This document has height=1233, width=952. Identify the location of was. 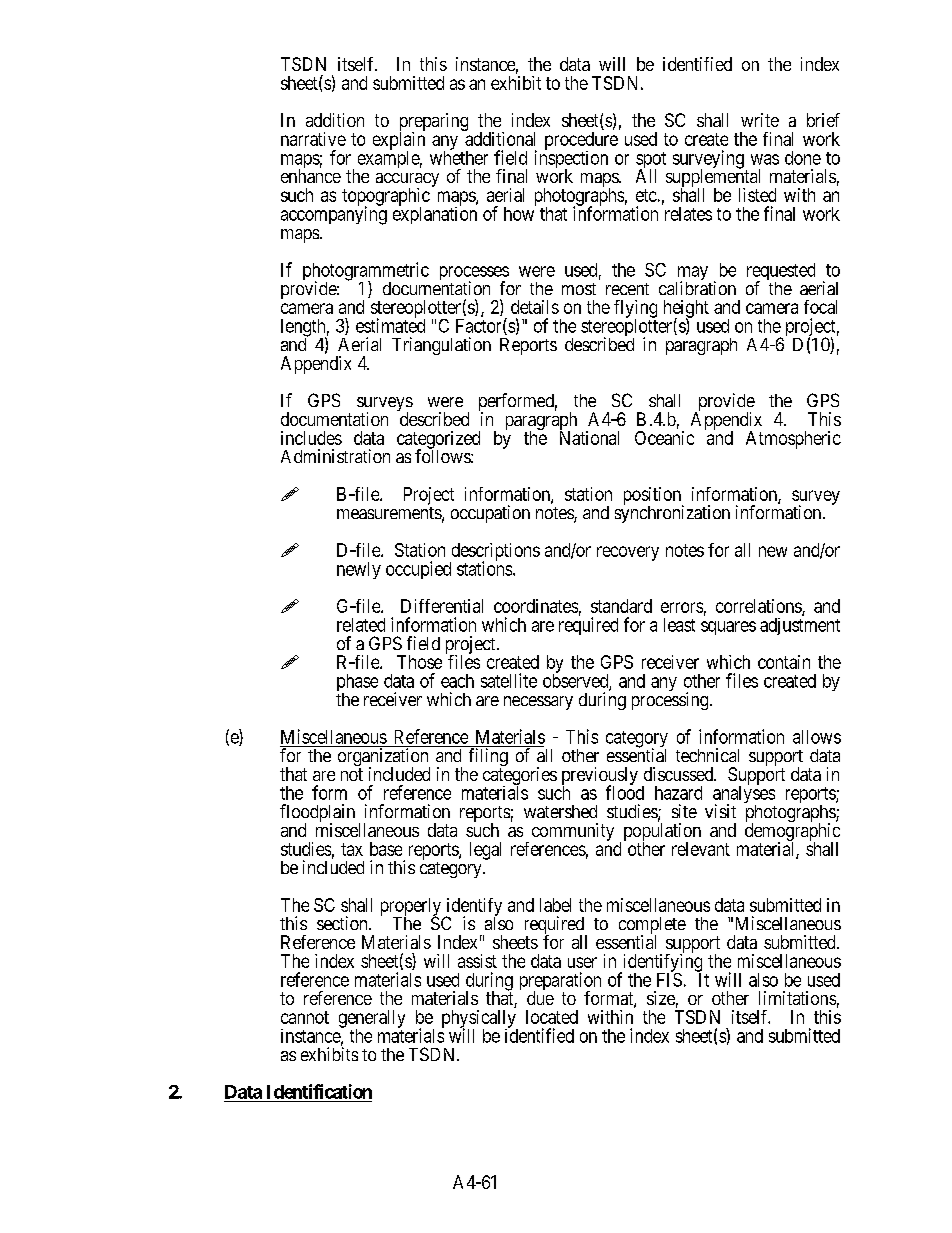
(765, 159).
